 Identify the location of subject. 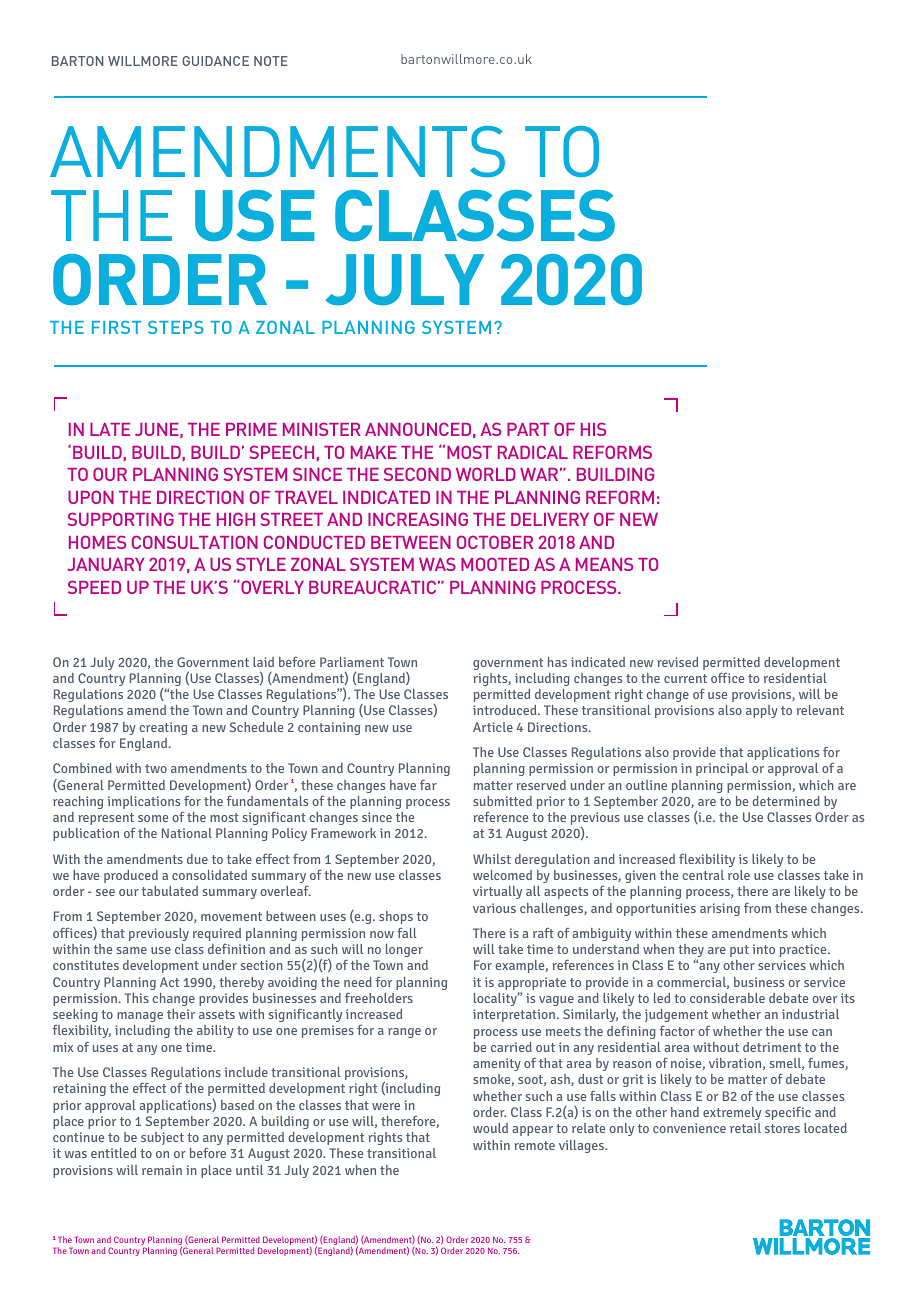
(162, 1138).
